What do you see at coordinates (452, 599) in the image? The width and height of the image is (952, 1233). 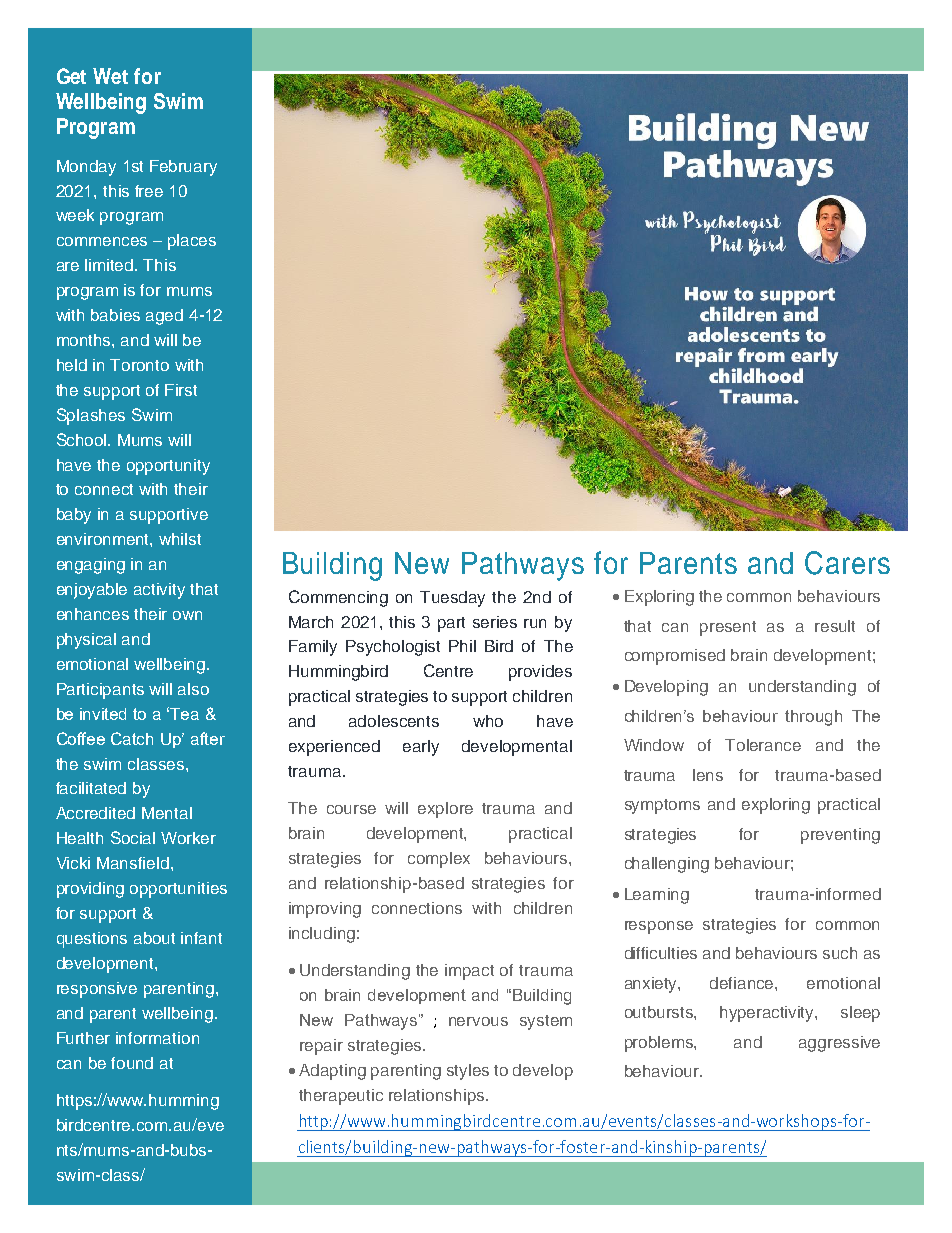 I see `Tuesday` at bounding box center [452, 599].
